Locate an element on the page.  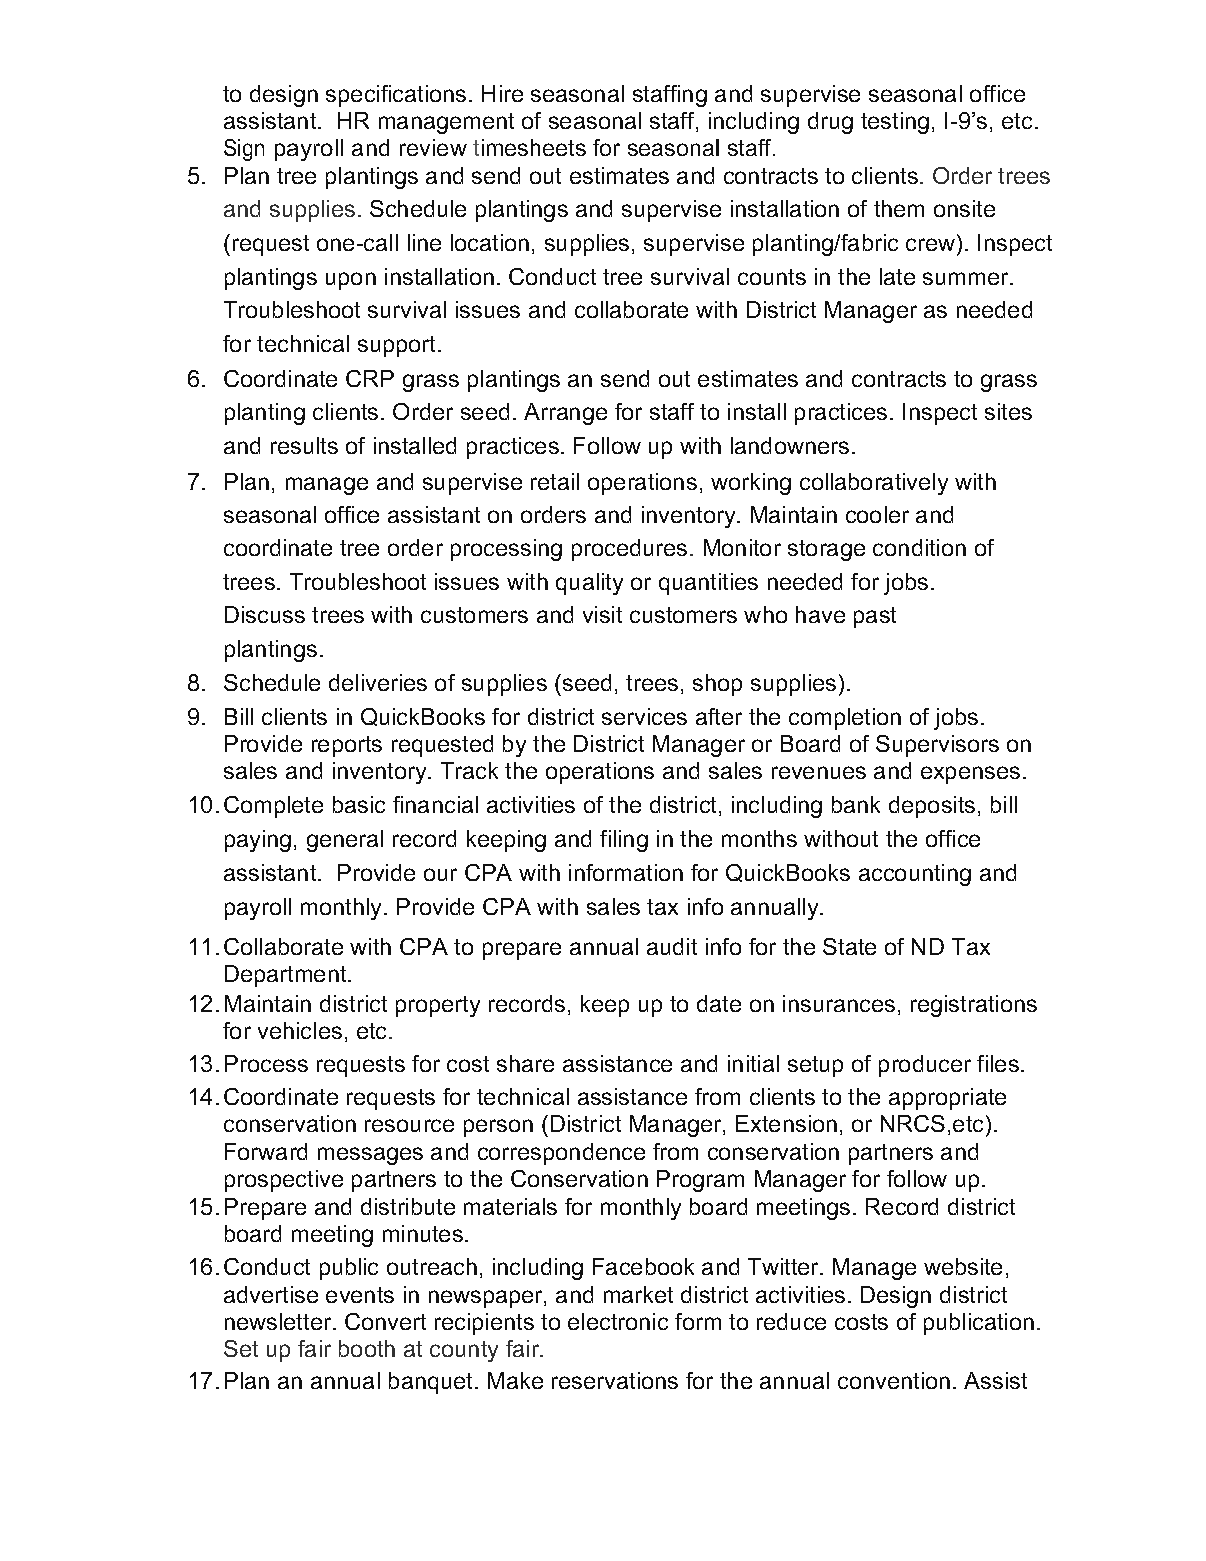
timesheets is located at coordinates (529, 147).
